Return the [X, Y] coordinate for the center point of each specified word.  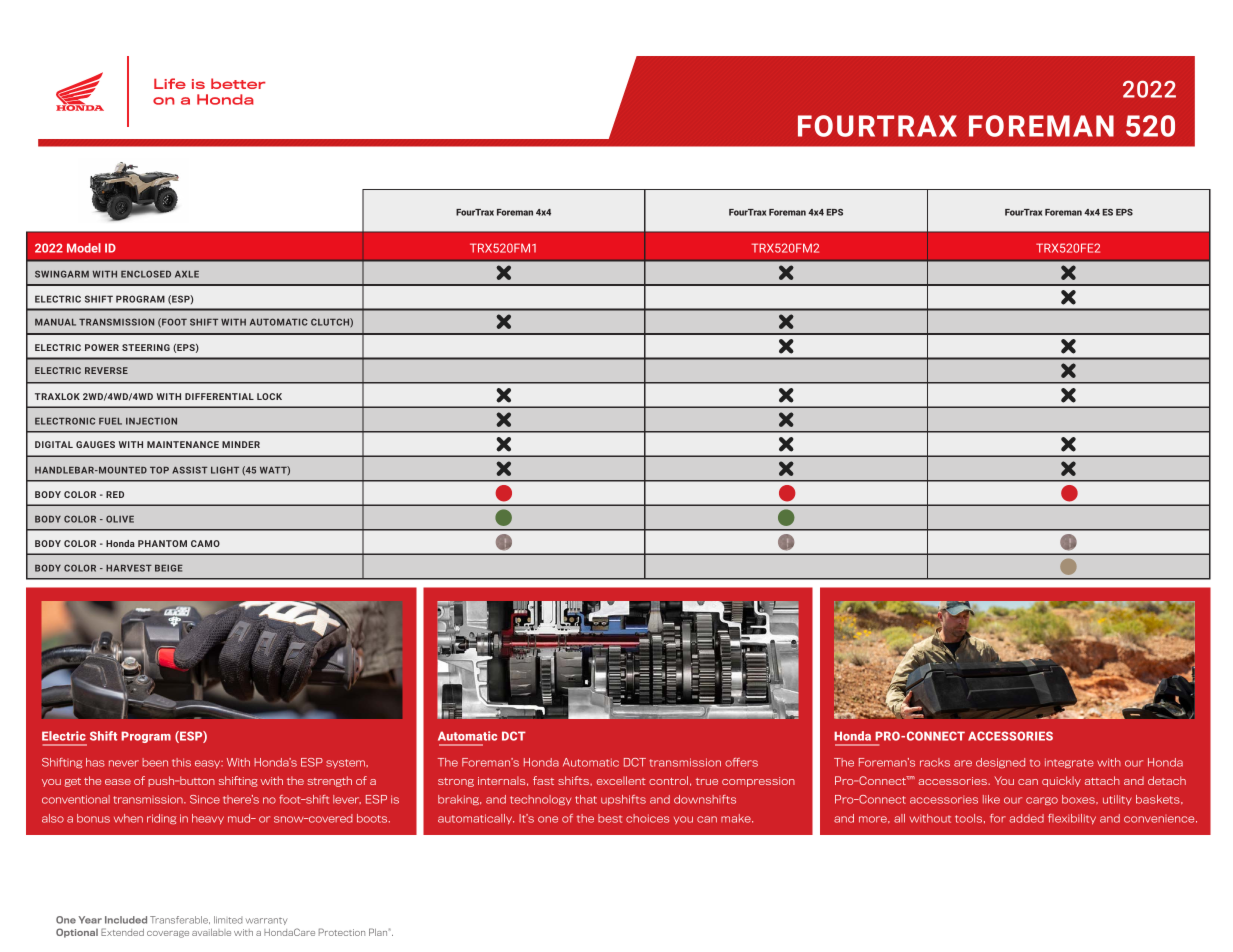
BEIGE [169, 568]
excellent [621, 780]
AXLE [187, 274]
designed [1000, 763]
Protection [342, 932]
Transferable [180, 920]
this [181, 762]
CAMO [205, 543]
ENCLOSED [146, 274]
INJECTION [151, 421]
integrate [1069, 763]
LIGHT [225, 470]
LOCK [269, 396]
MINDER [241, 444]
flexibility [1072, 819]
